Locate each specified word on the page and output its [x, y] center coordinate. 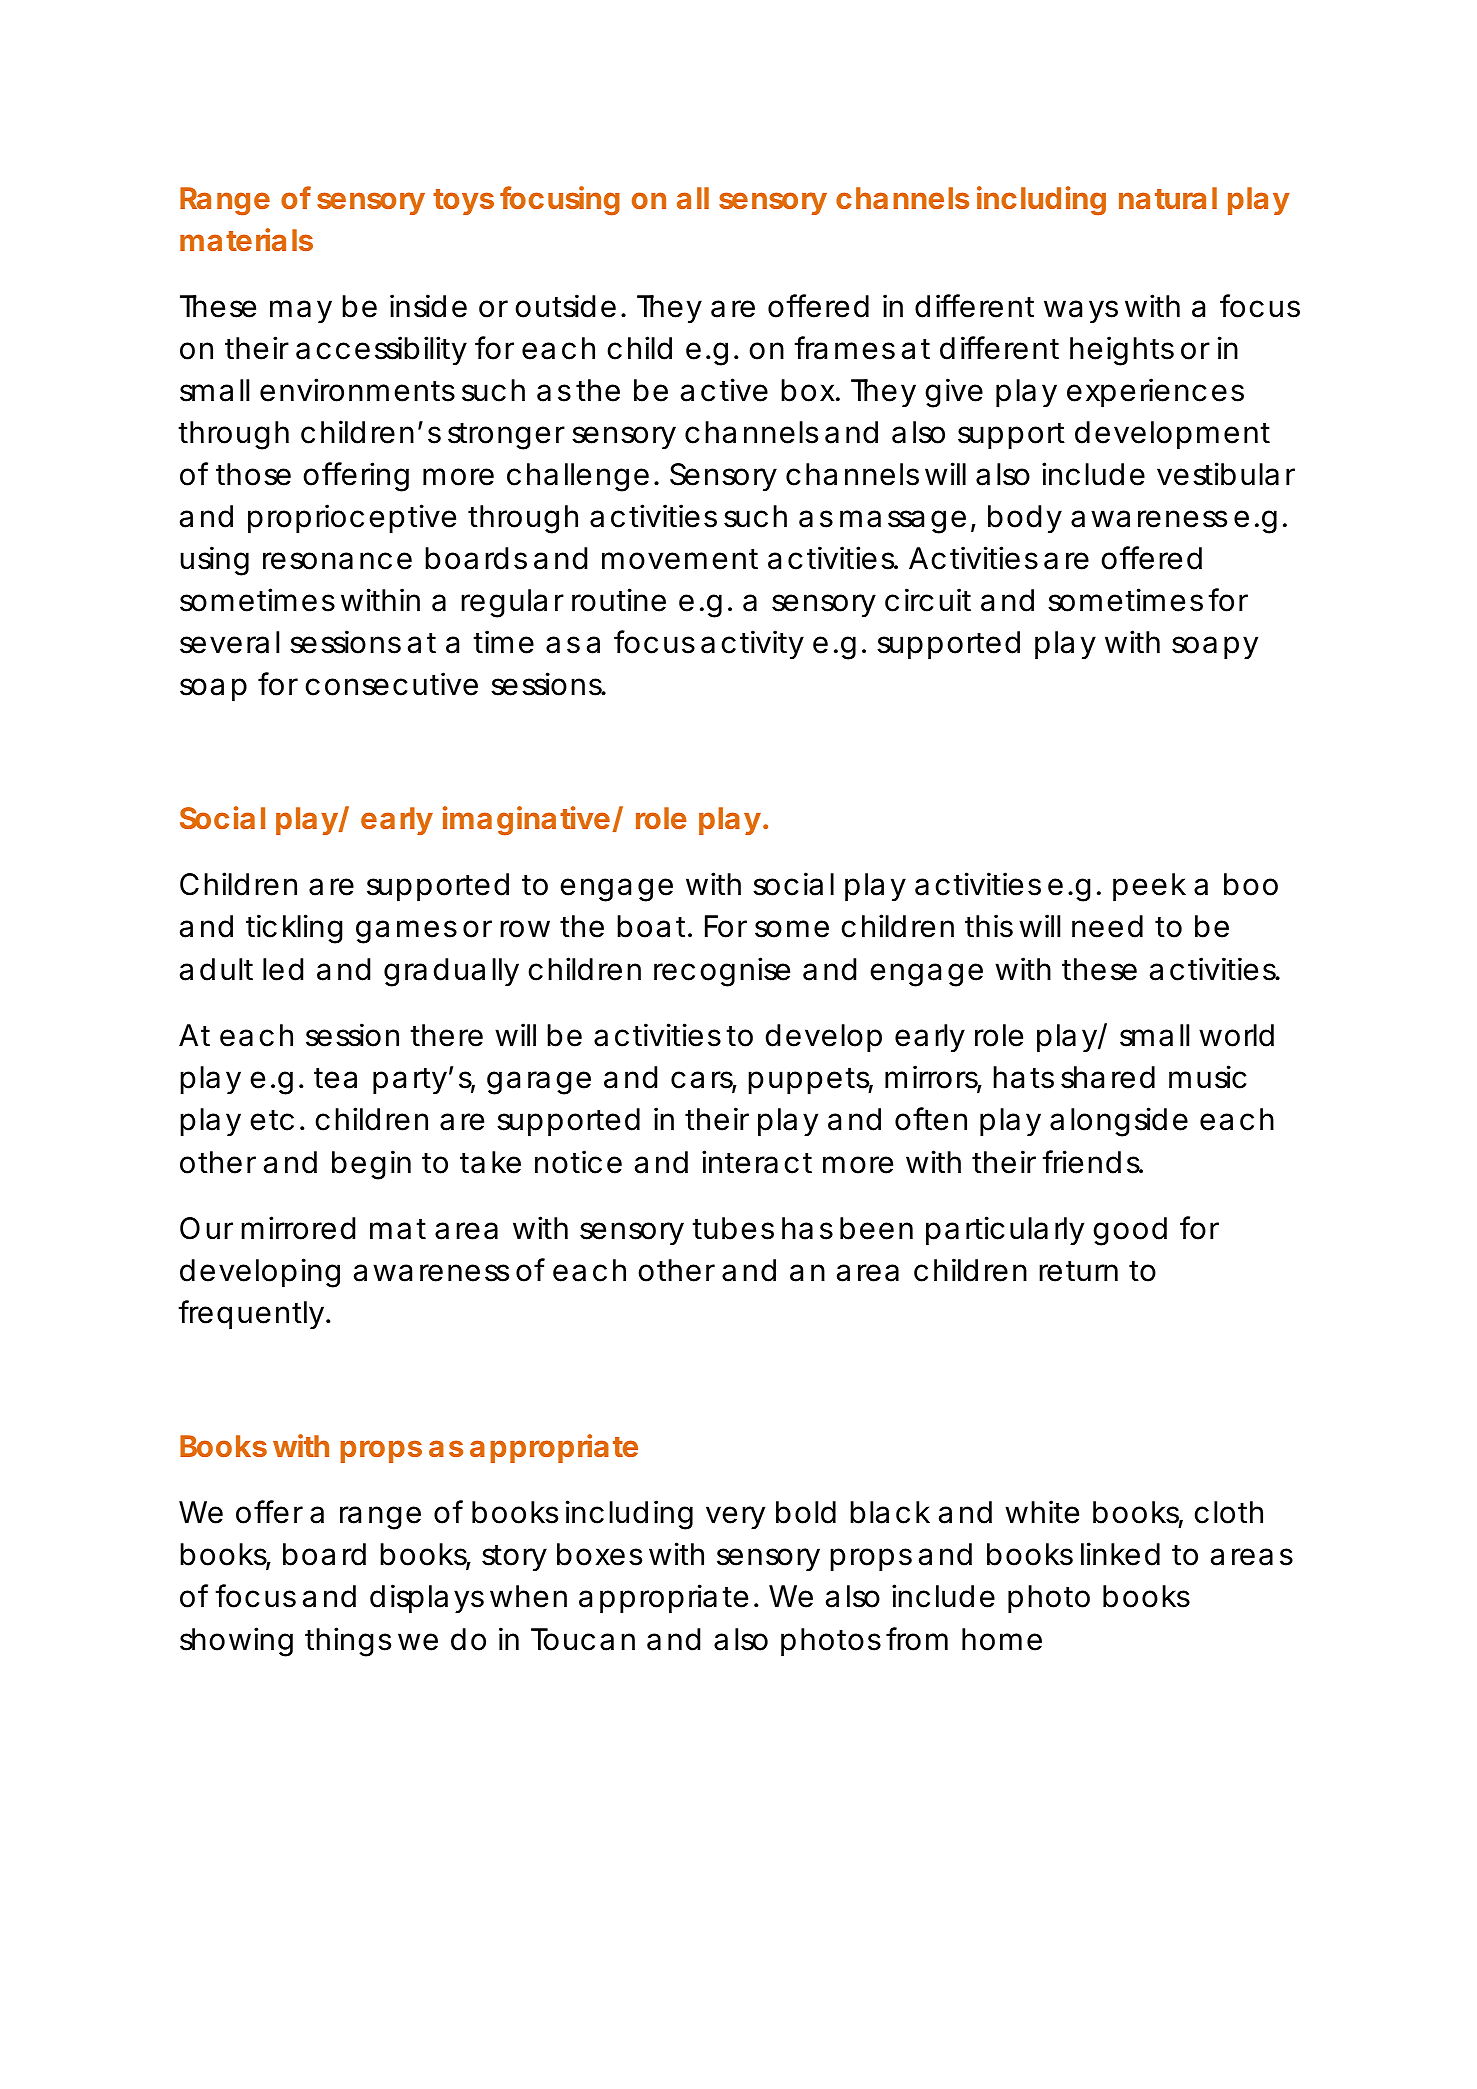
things [348, 1642]
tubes [733, 1228]
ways [1081, 311]
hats [1023, 1077]
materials [246, 239]
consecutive [391, 684]
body [1025, 519]
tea [335, 1078]
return [1078, 1271]
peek [1149, 887]
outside [565, 306]
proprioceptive [352, 518]
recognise [722, 972]
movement [680, 559]
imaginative [526, 821]
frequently [251, 1314]
